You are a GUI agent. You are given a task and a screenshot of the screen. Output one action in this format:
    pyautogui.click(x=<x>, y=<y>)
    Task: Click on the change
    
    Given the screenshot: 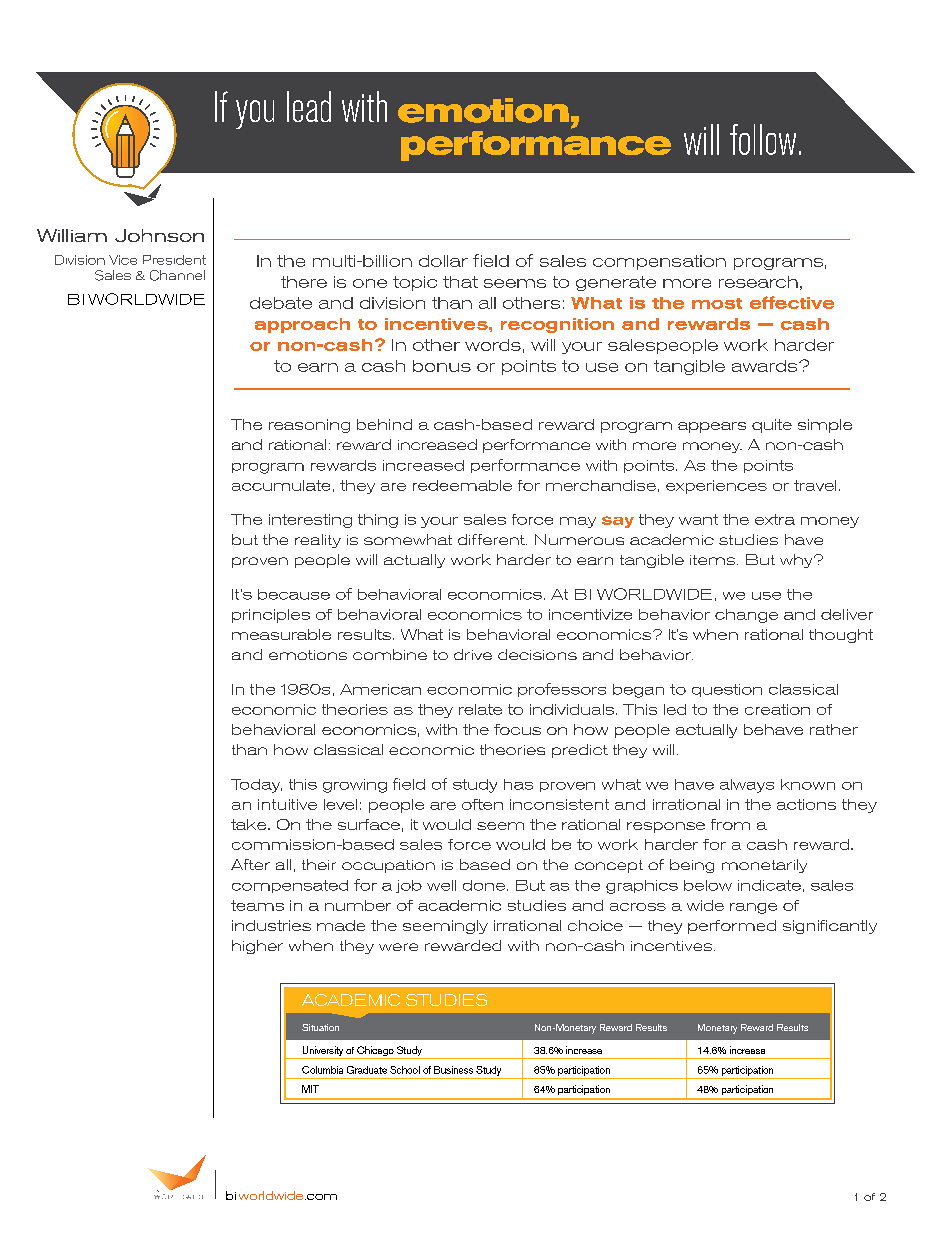 What is the action you would take?
    pyautogui.click(x=746, y=616)
